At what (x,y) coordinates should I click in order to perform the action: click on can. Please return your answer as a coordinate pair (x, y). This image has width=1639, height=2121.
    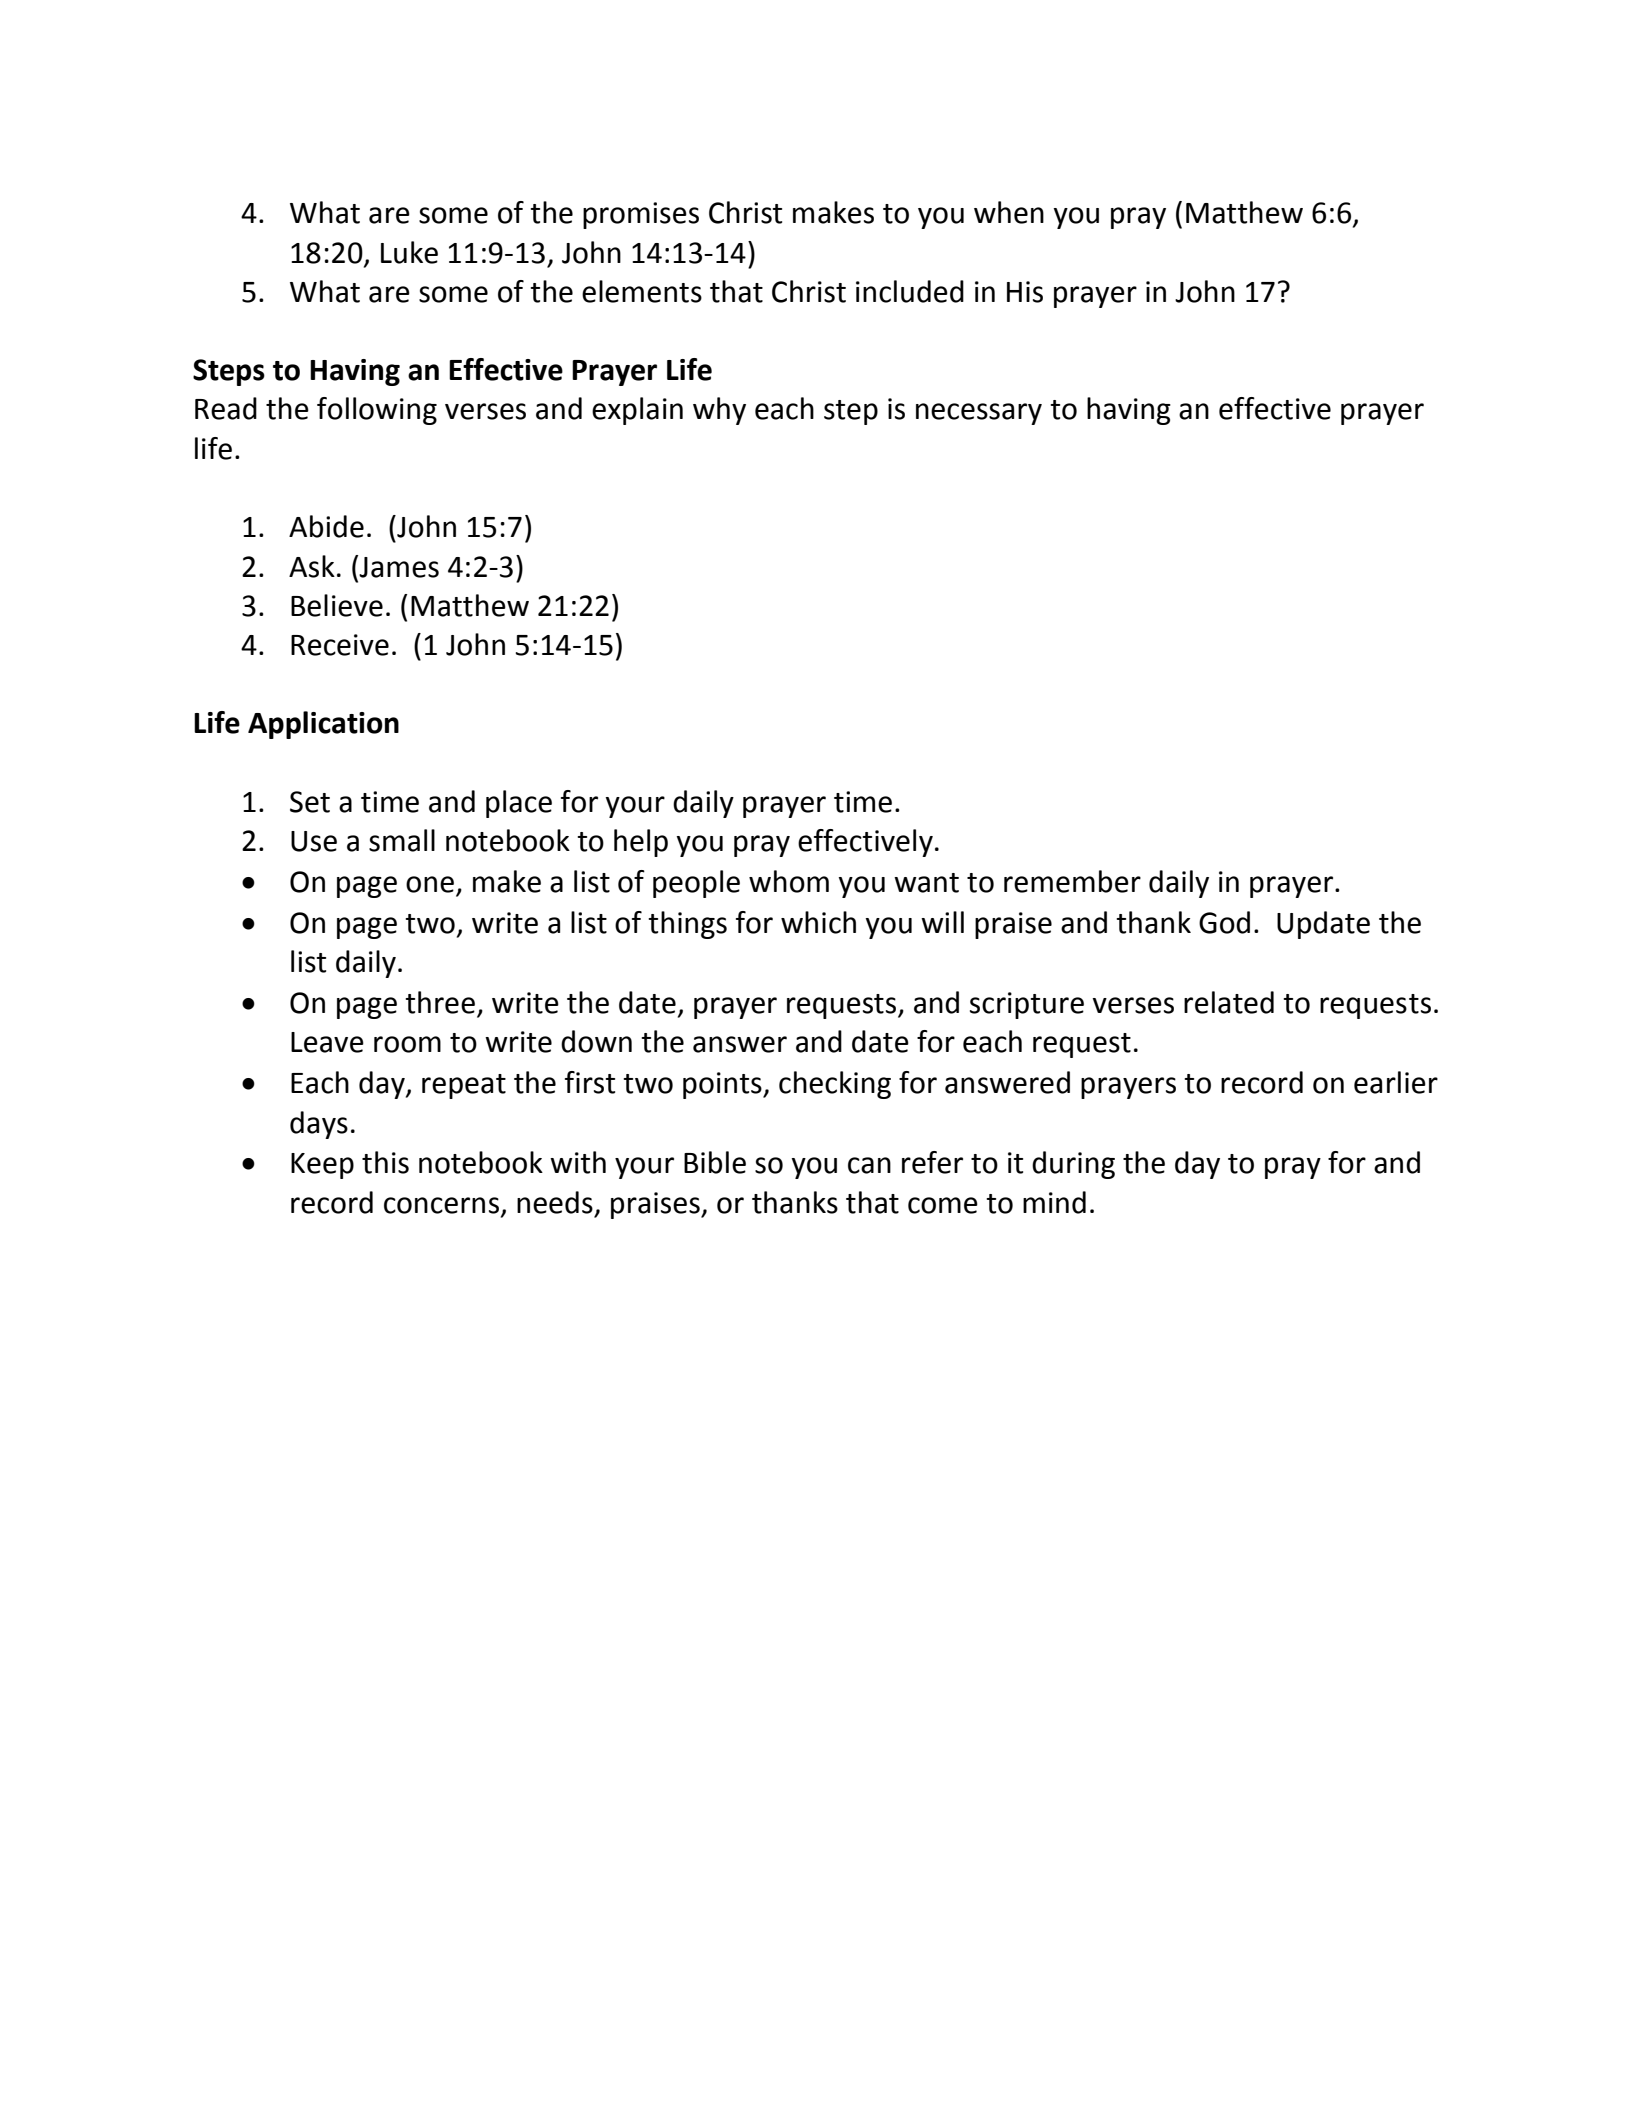
    Looking at the image, I should click on (869, 1165).
